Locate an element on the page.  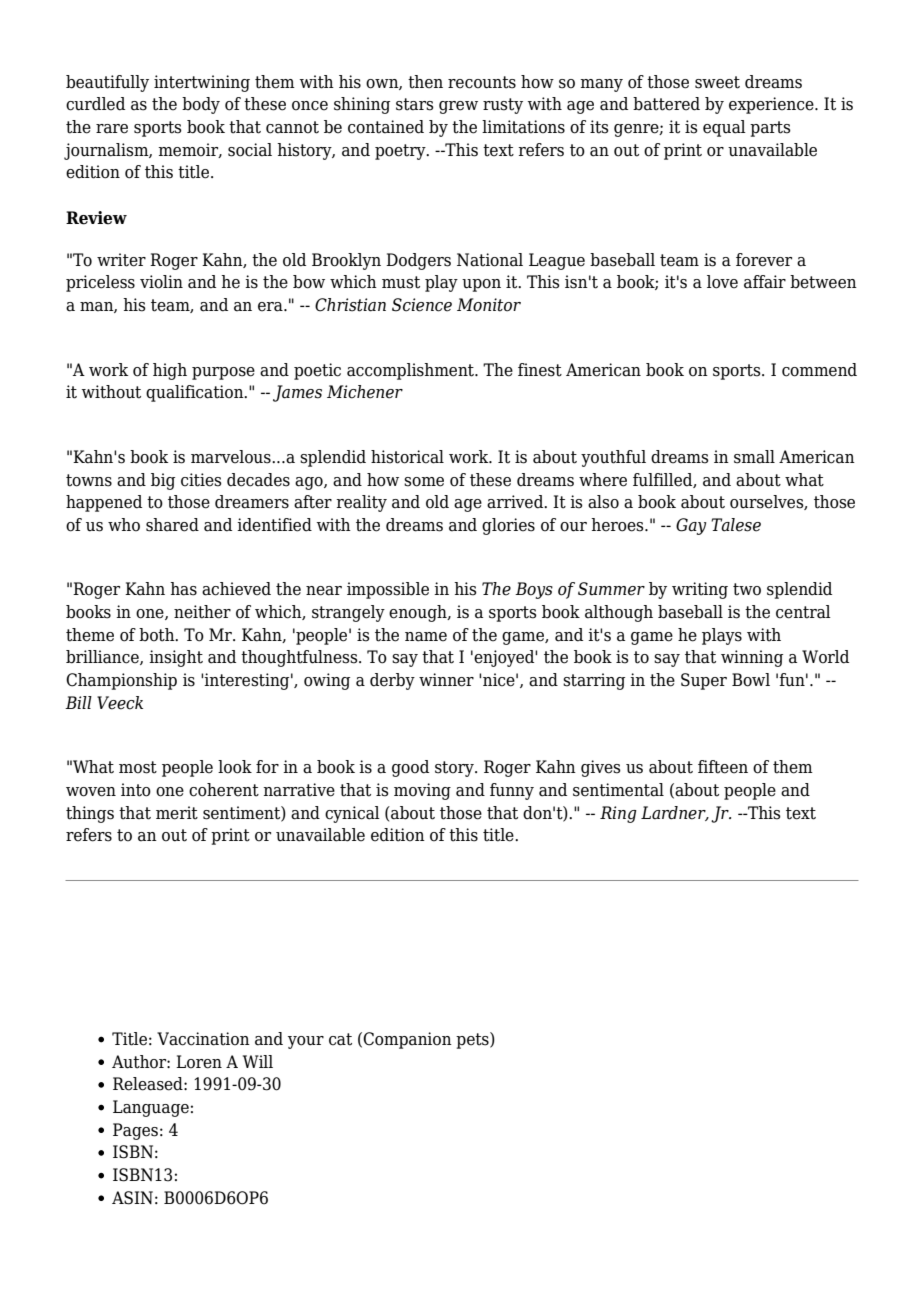
grew is located at coordinates (458, 107).
